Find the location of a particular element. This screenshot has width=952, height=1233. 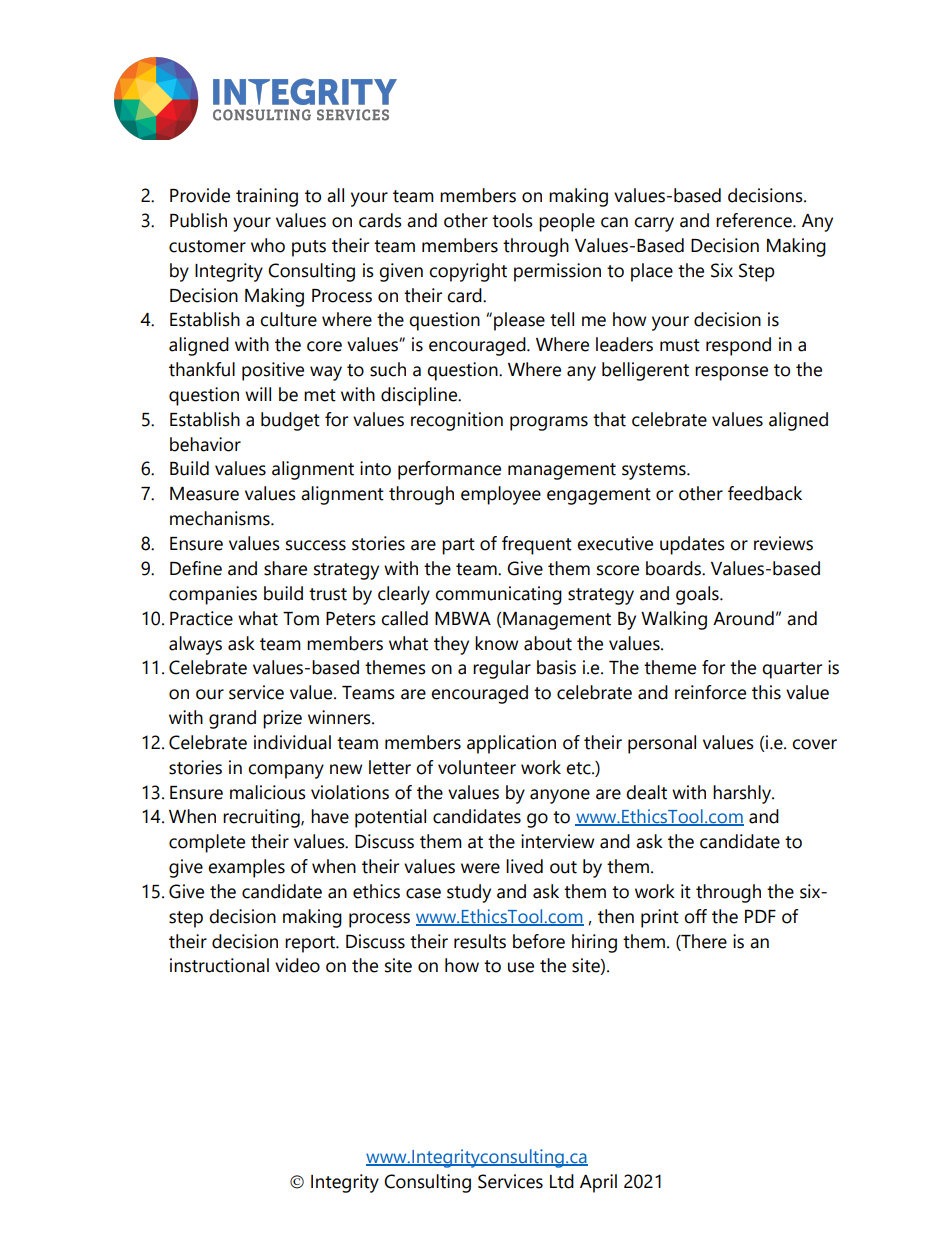

who is located at coordinates (268, 245).
